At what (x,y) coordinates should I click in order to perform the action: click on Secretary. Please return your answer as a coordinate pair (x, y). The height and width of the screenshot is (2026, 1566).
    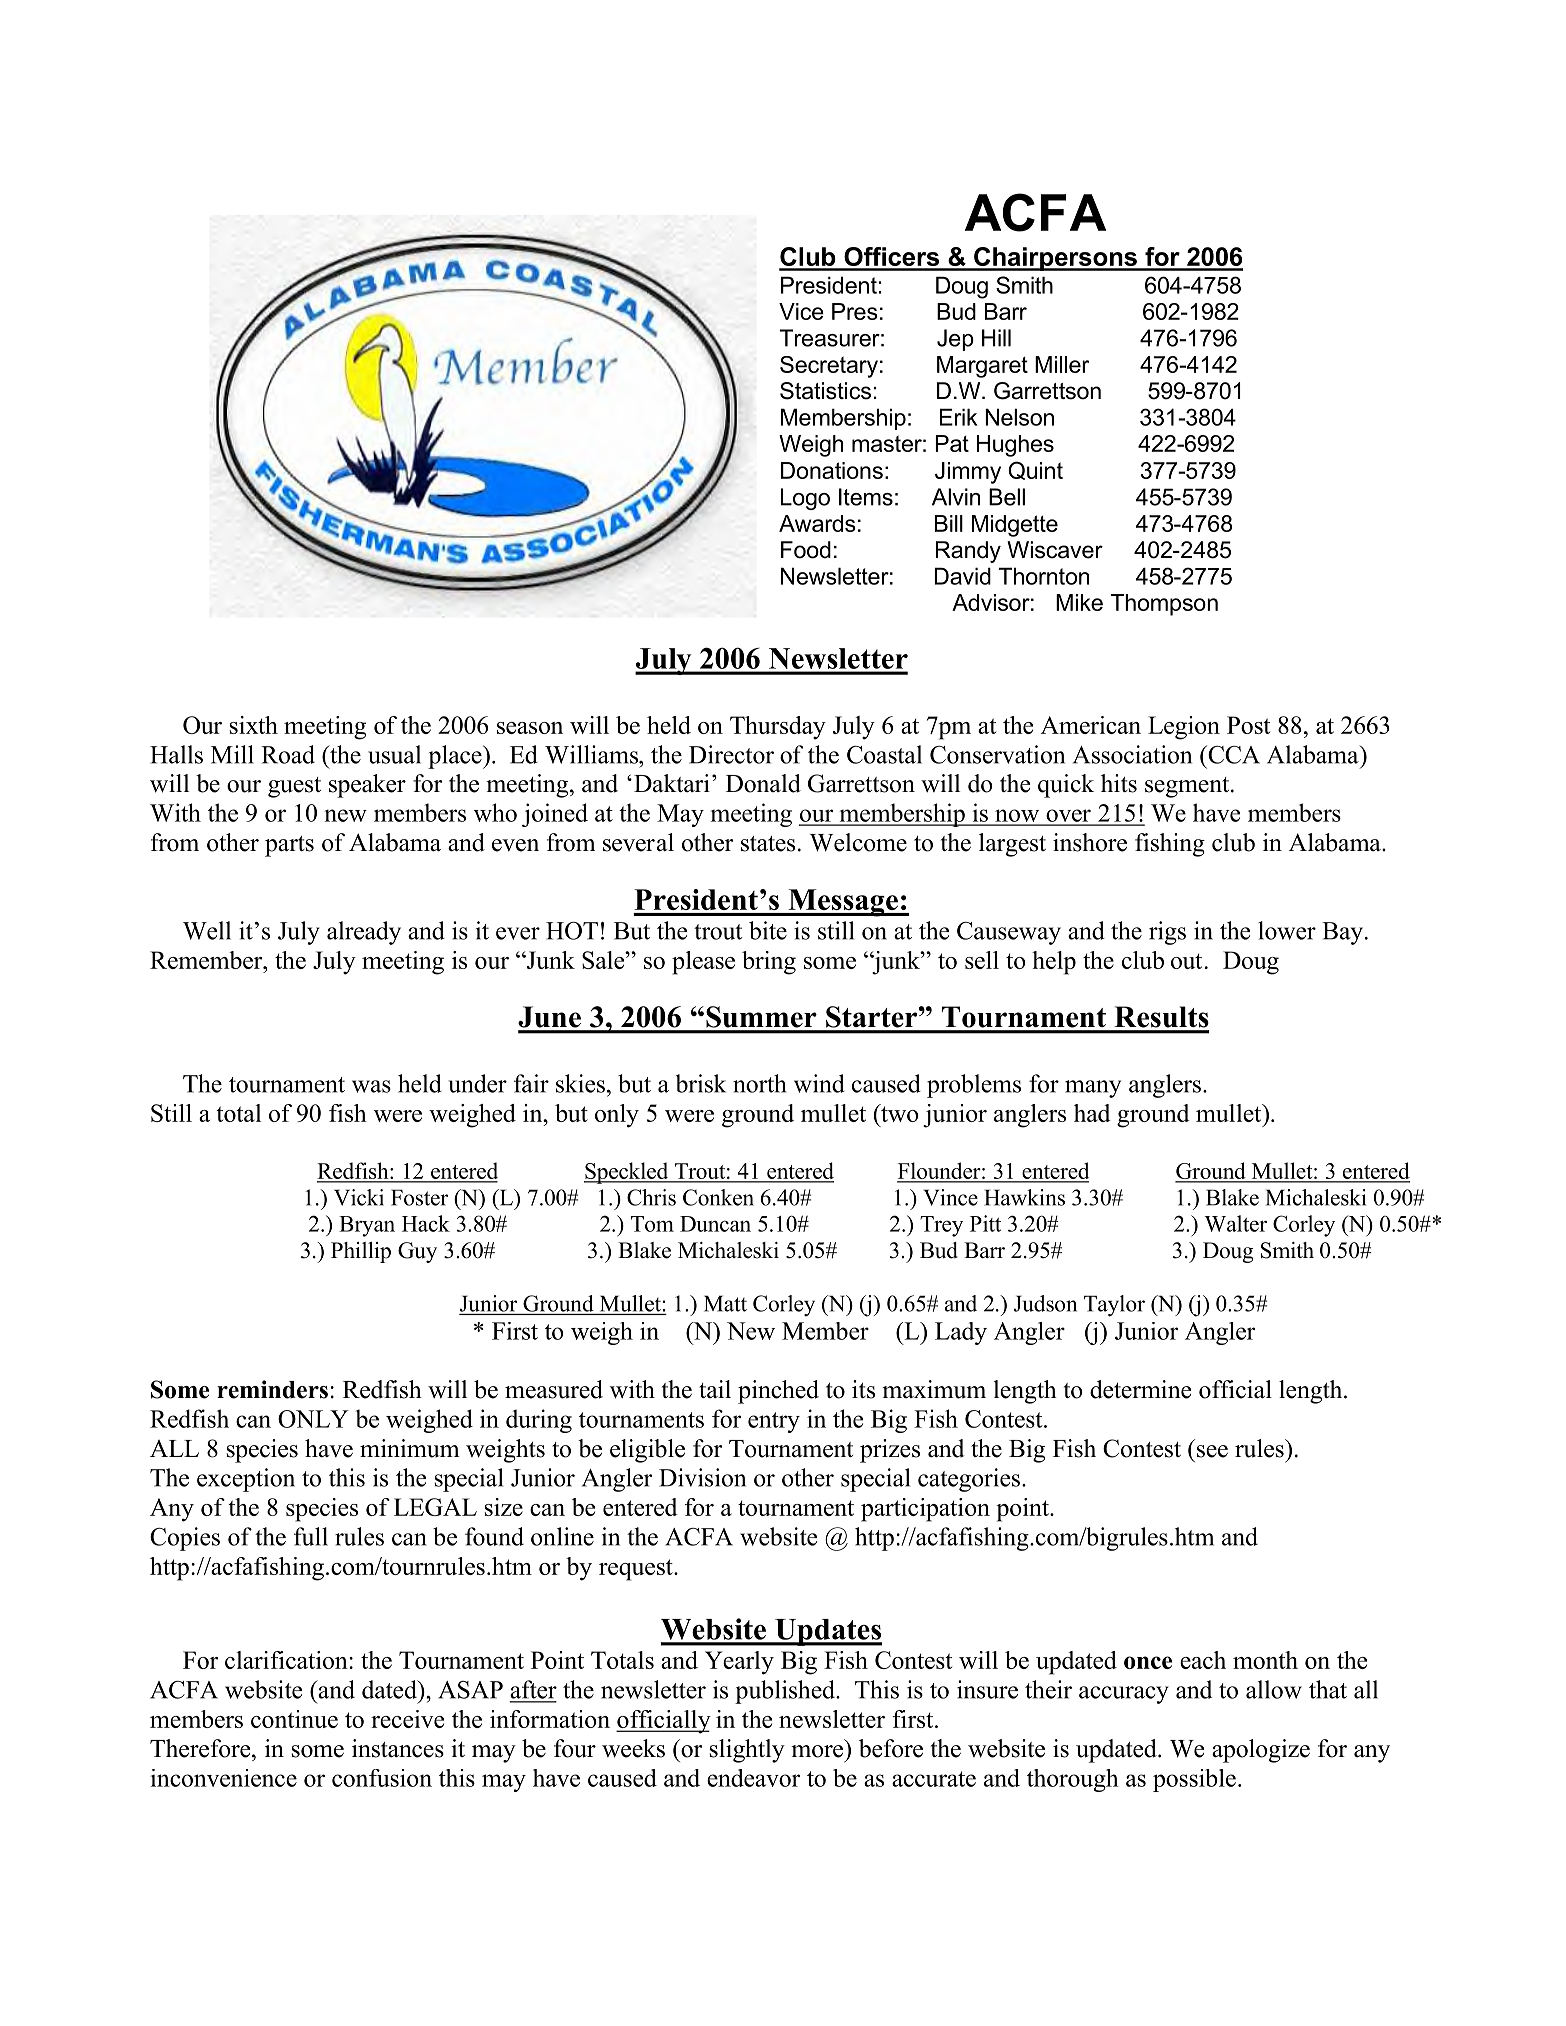
    Looking at the image, I should click on (829, 367).
